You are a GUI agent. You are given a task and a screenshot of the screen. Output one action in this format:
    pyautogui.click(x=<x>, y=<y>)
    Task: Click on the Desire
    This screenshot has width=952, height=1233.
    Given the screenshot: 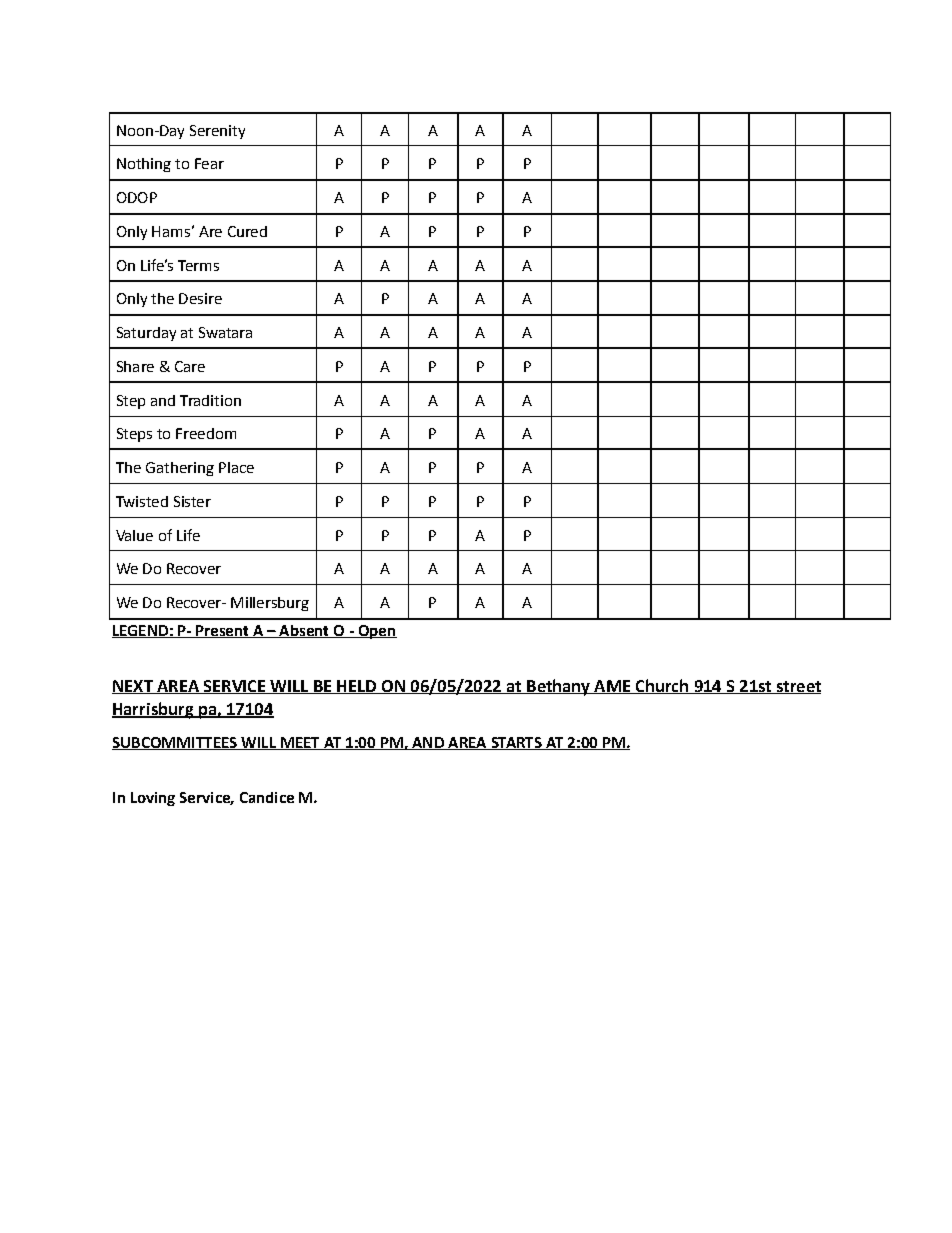 What is the action you would take?
    pyautogui.click(x=200, y=298)
